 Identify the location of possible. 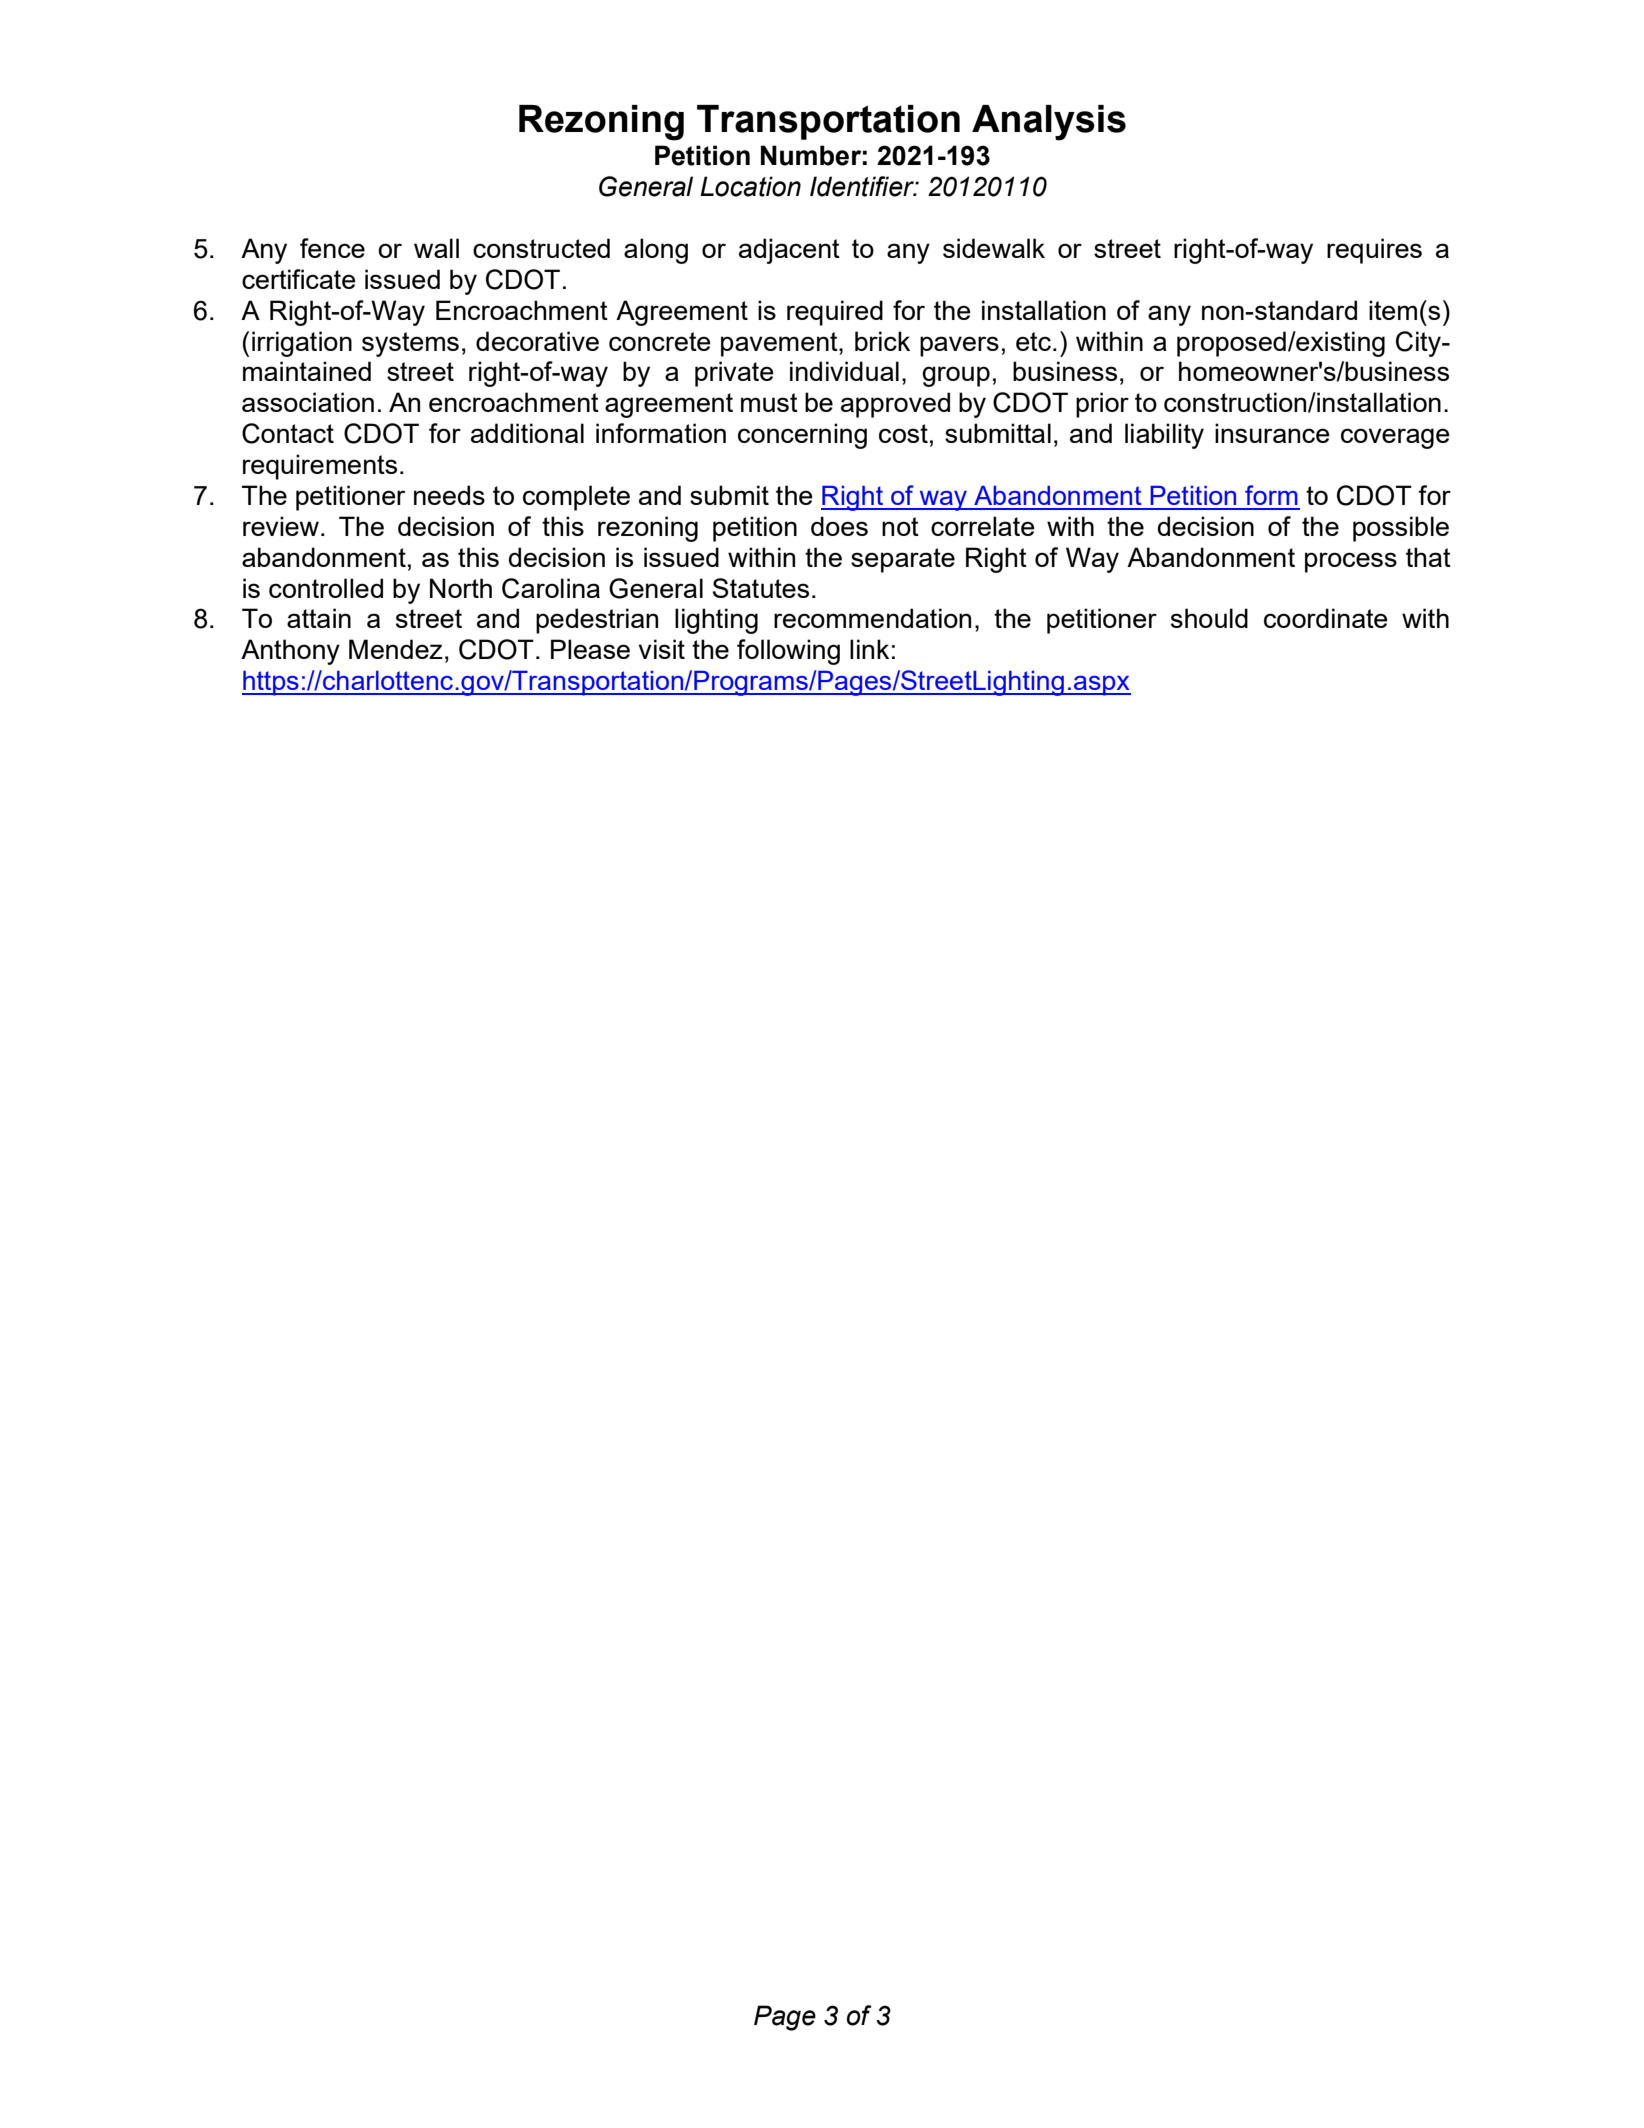
(1401, 529).
